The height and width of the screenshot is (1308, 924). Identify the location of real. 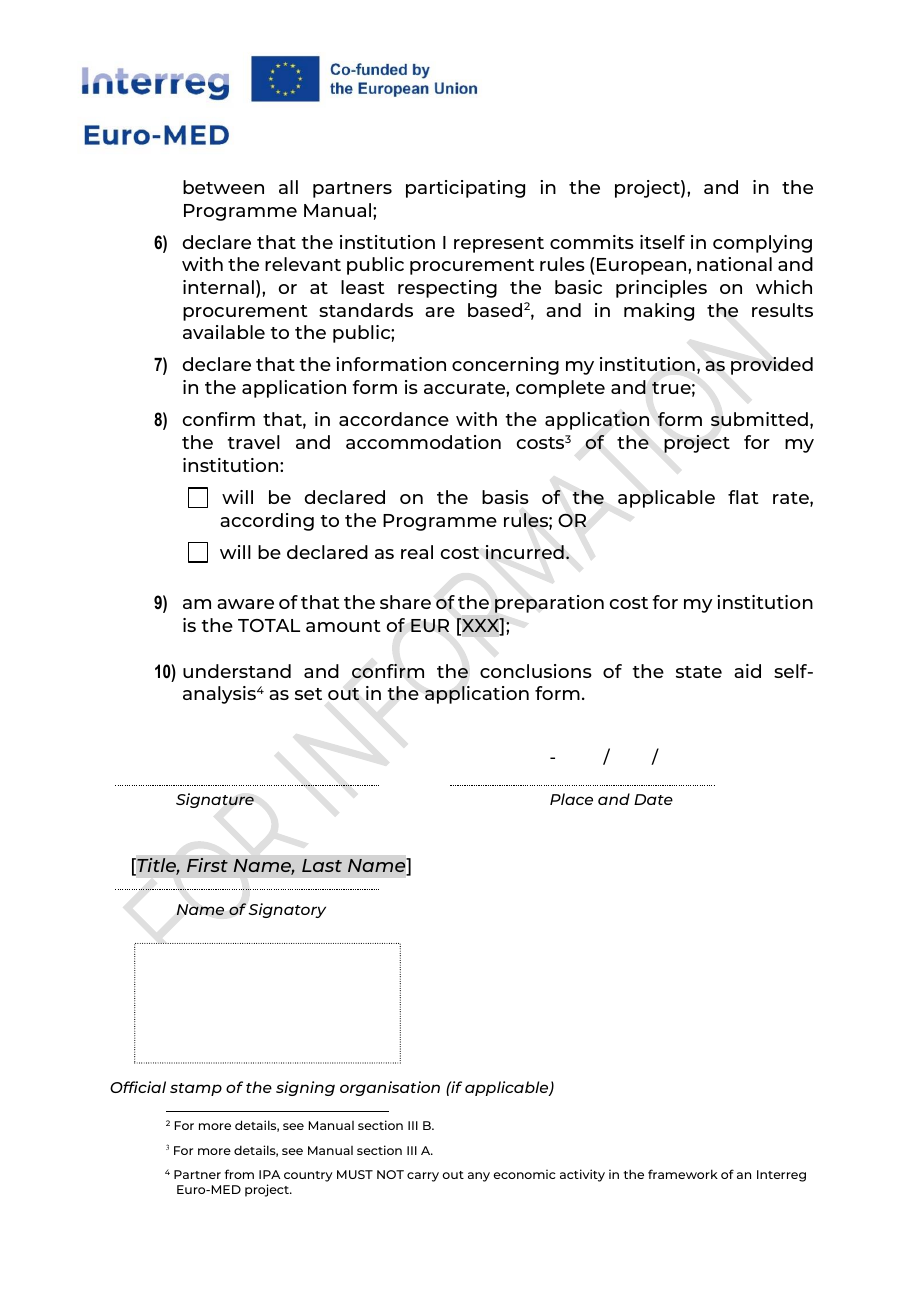
(417, 552).
